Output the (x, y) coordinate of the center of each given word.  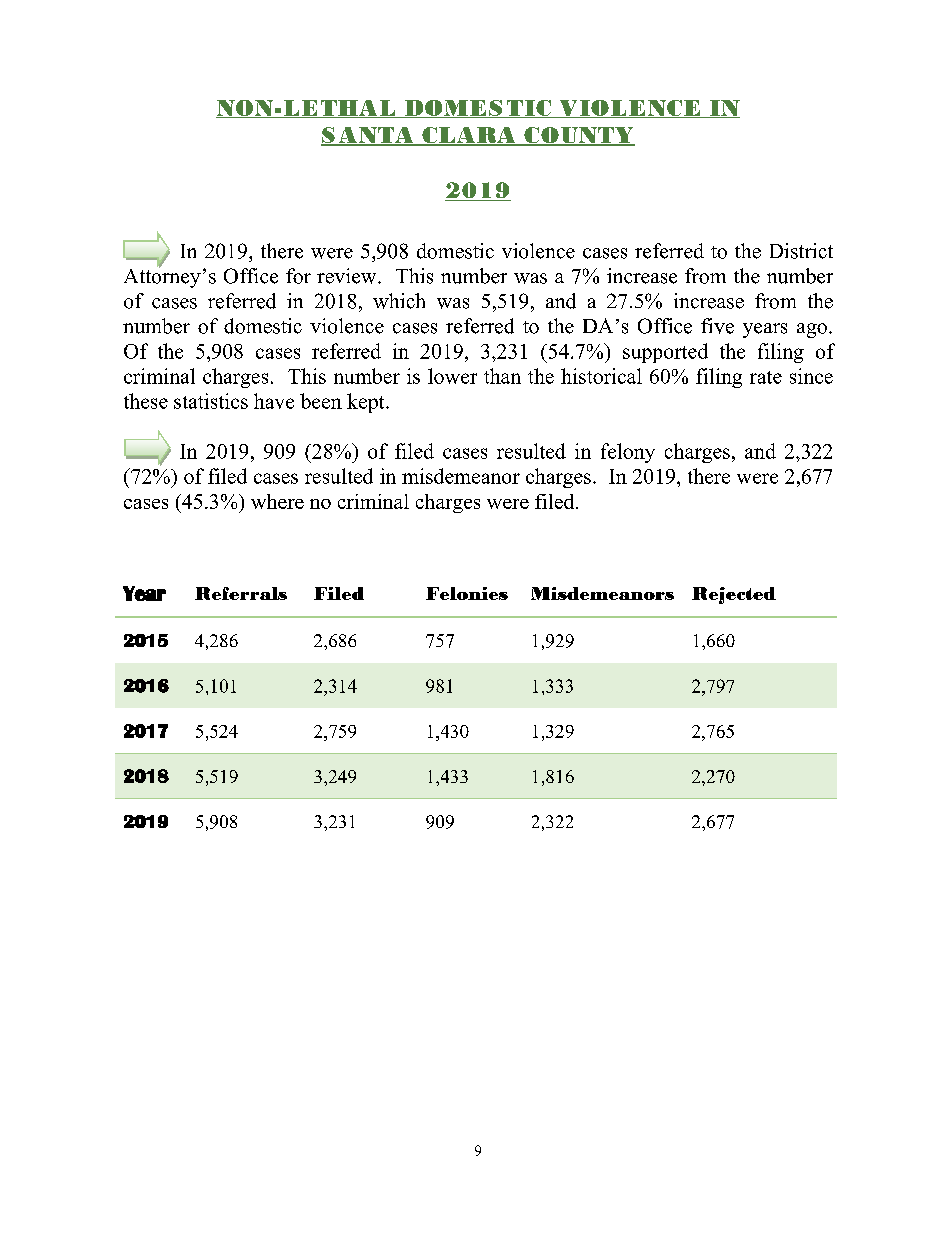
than (502, 376)
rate (766, 377)
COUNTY (578, 136)
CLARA (469, 136)
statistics (211, 401)
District (801, 251)
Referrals (241, 593)
